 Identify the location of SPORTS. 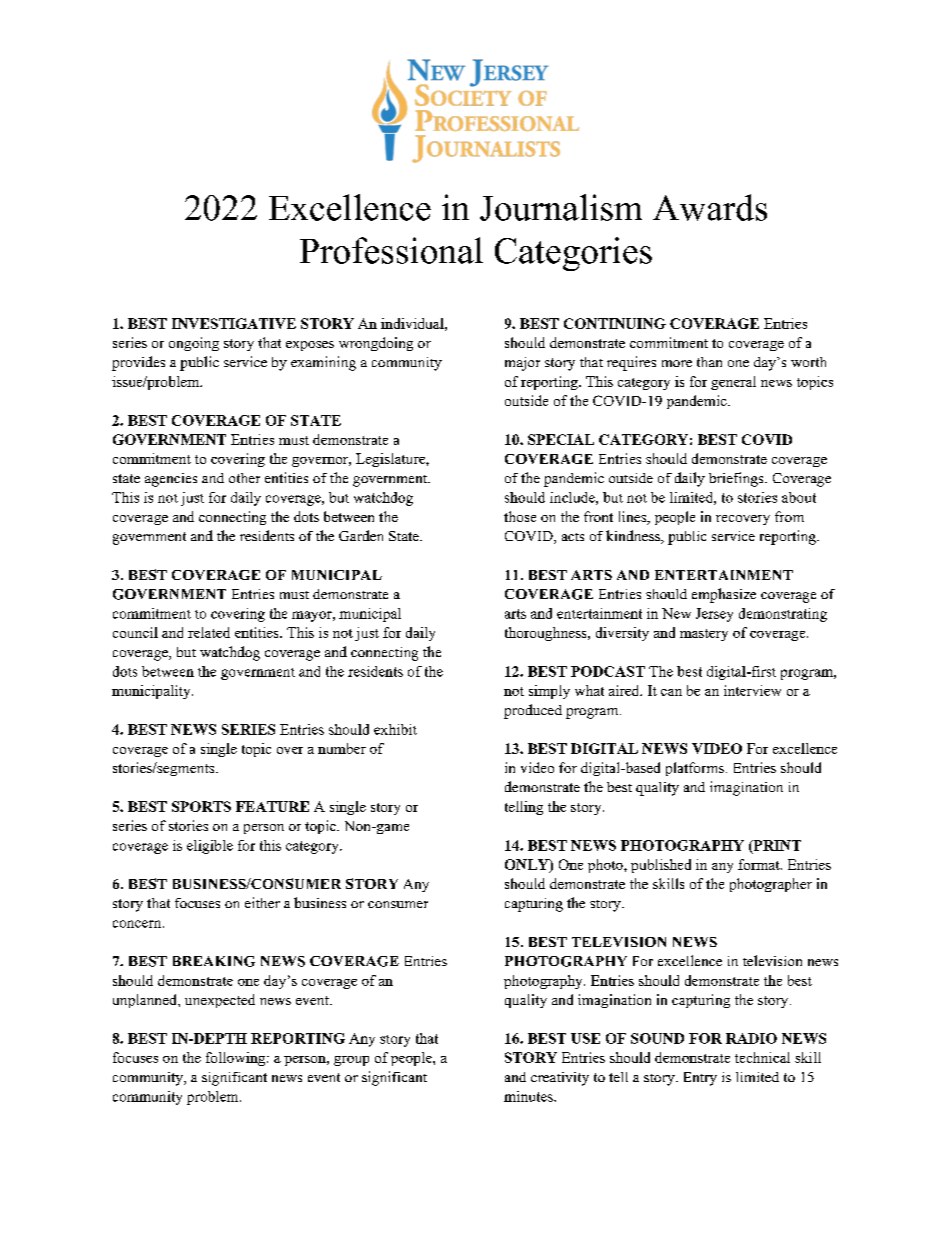
(201, 806).
